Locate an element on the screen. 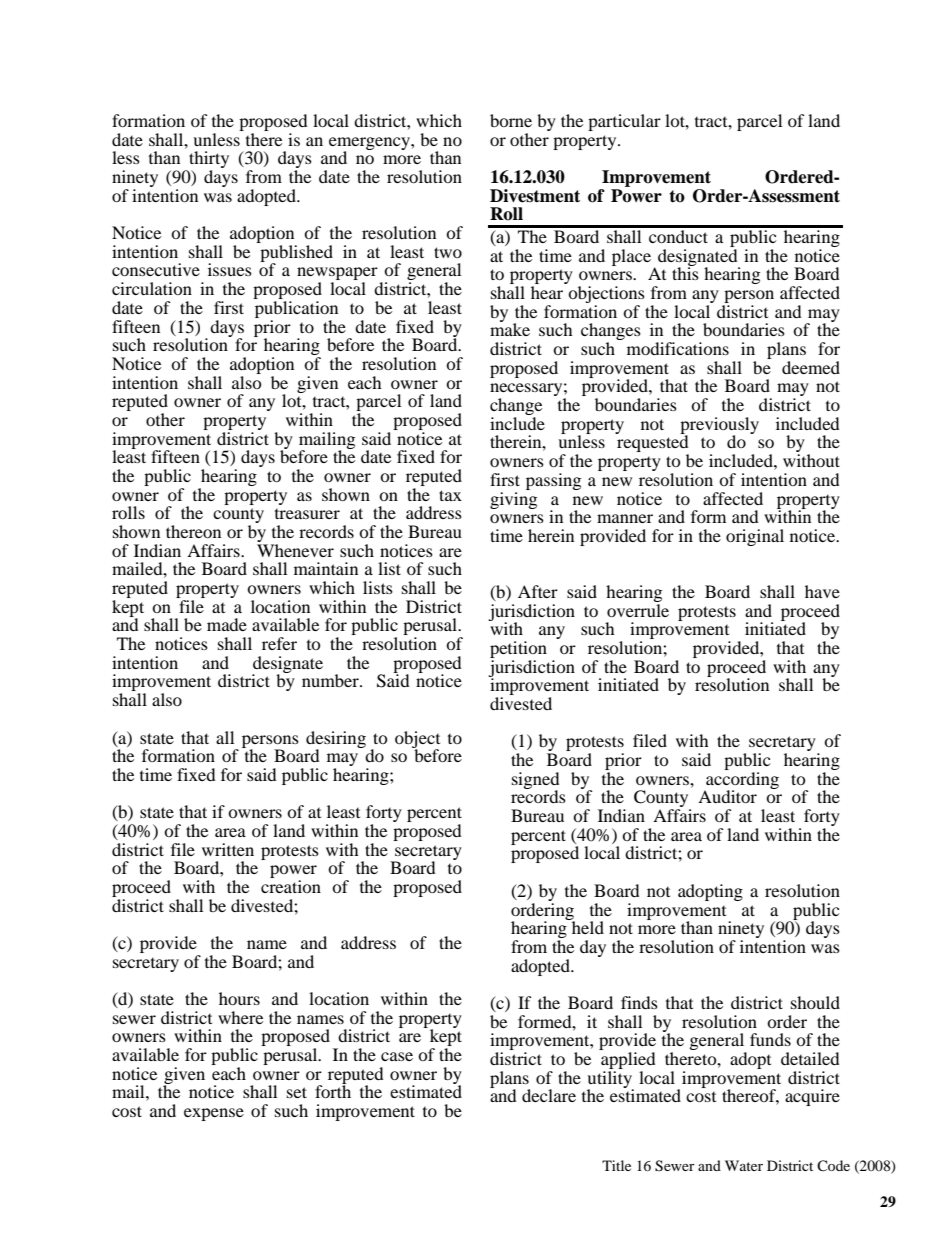 Image resolution: width=952 pixels, height=1233 pixels. particular is located at coordinates (624, 122).
